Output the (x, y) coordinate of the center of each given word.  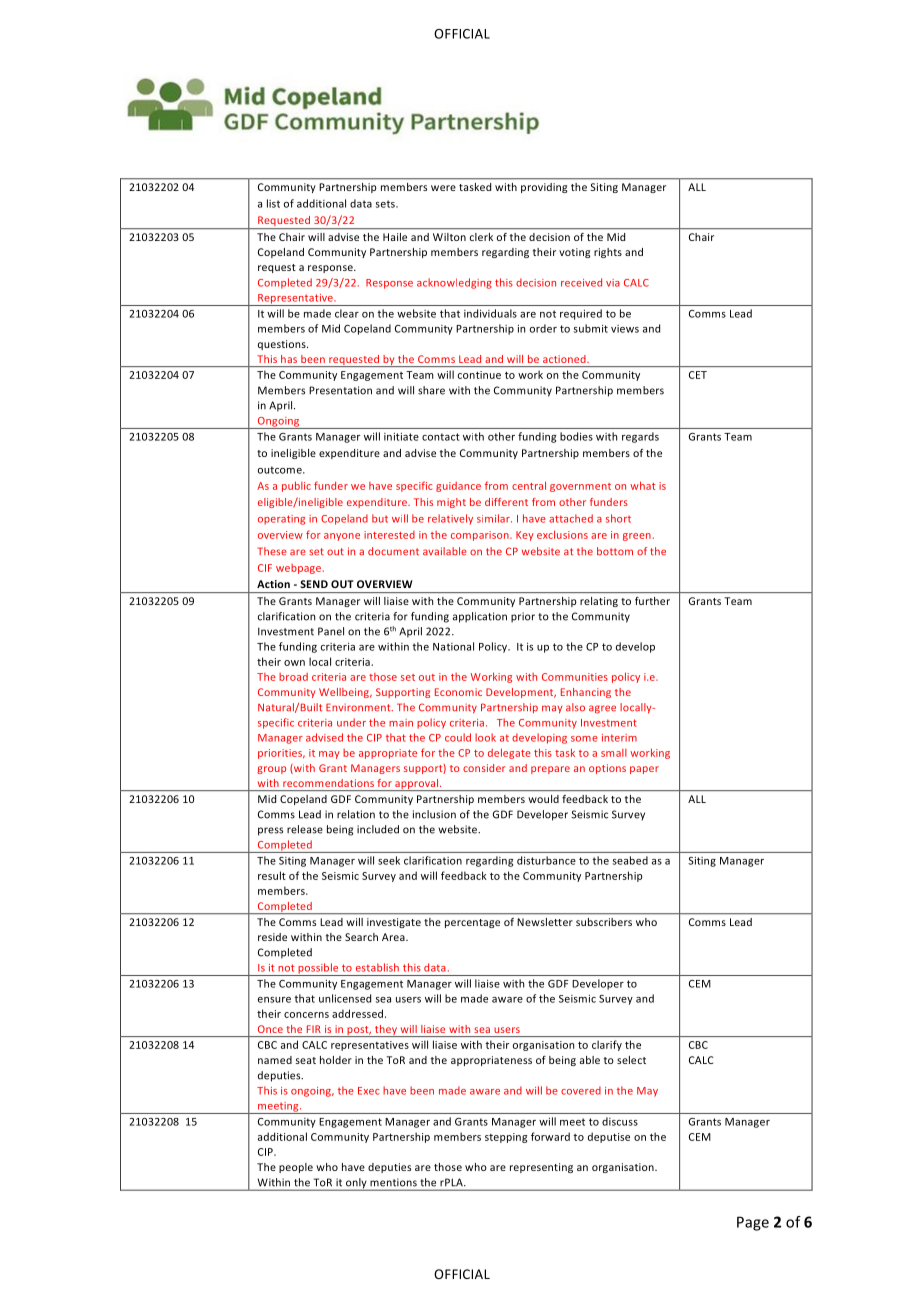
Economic (458, 692)
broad (293, 677)
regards (640, 437)
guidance (458, 487)
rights (608, 253)
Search (361, 937)
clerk (481, 237)
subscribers (604, 922)
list (273, 203)
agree (602, 709)
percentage (472, 923)
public (296, 486)
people (296, 1168)
